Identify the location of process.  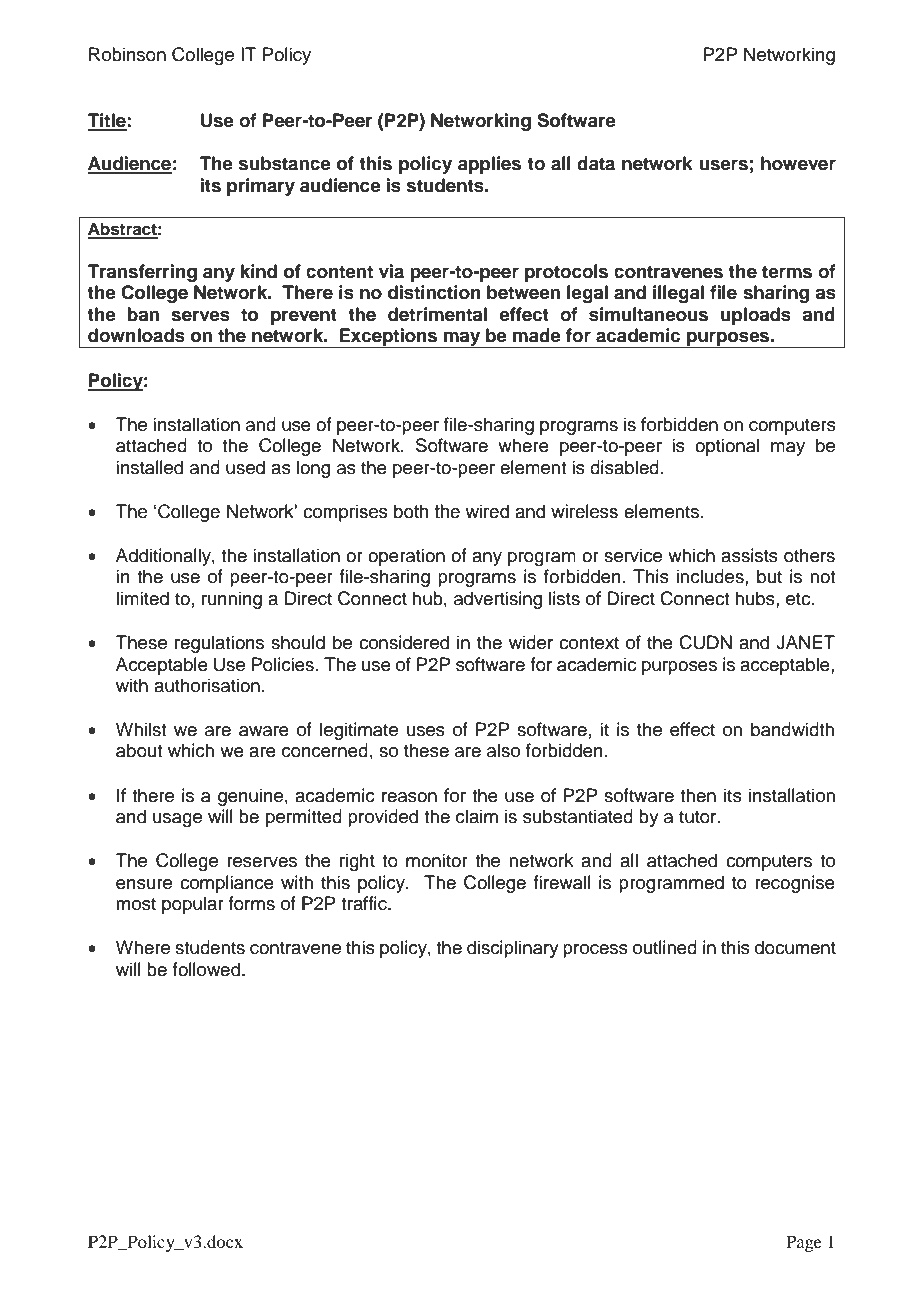
(595, 951).
